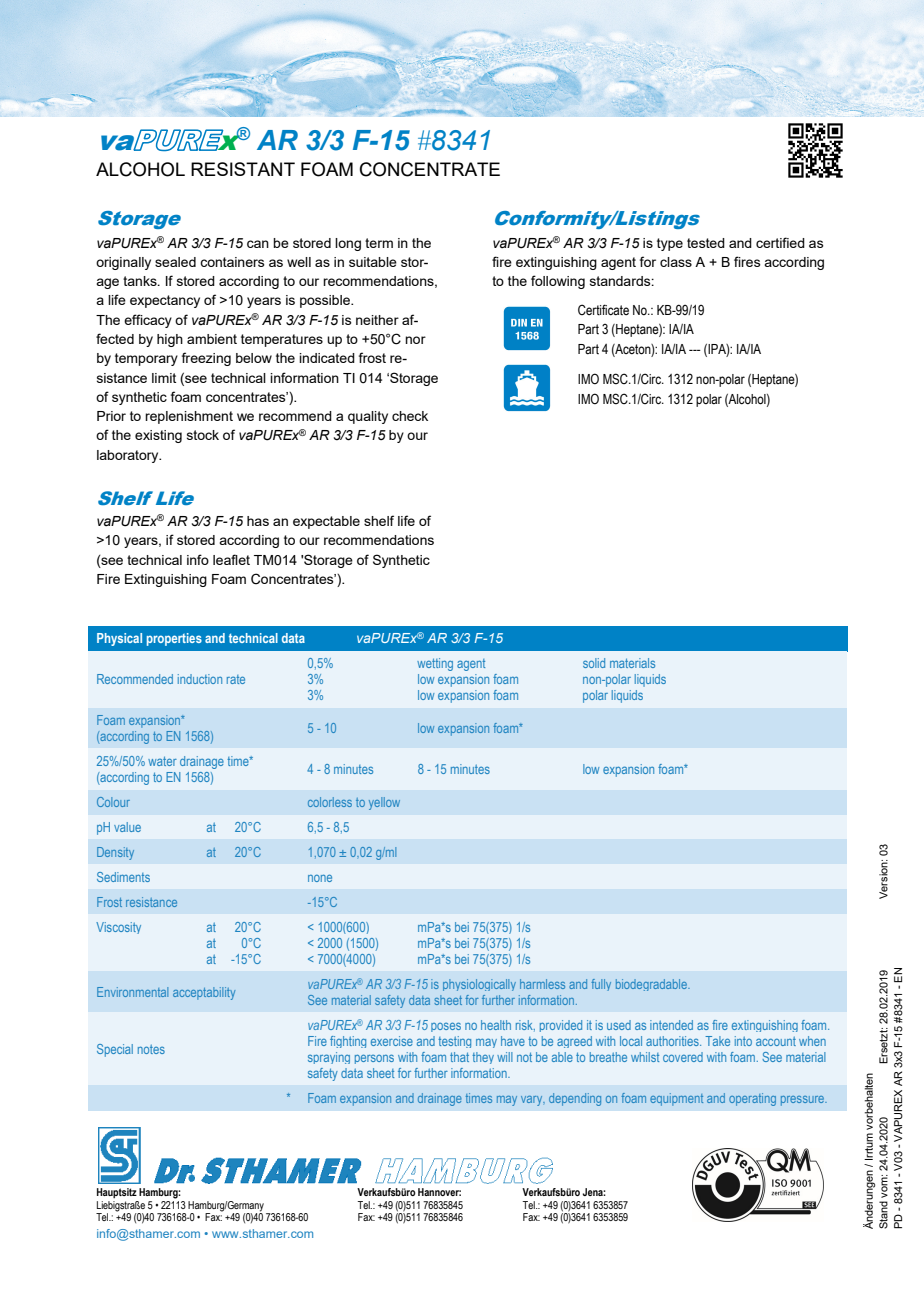 This page has height=1308, width=924. Describe the element at coordinates (384, 803) in the page. I see `yellow` at that location.
